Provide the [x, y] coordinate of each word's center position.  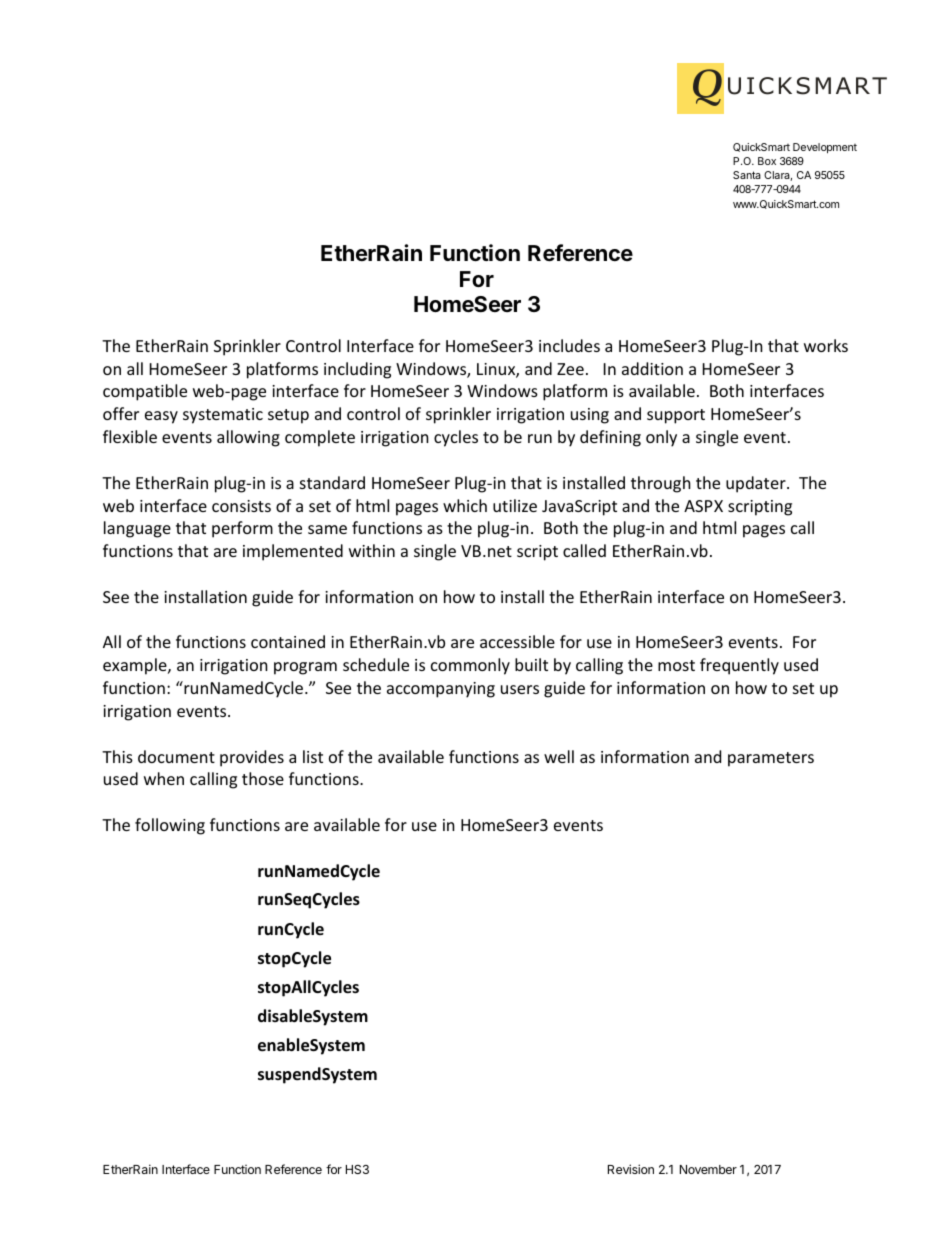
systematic [223, 416]
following [170, 826]
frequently [739, 666]
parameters [771, 759]
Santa [747, 175]
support [676, 416]
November [708, 1169]
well [559, 756]
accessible [517, 641]
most [676, 665]
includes [569, 345]
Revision [631, 1169]
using [590, 416]
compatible [145, 392]
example [136, 666]
